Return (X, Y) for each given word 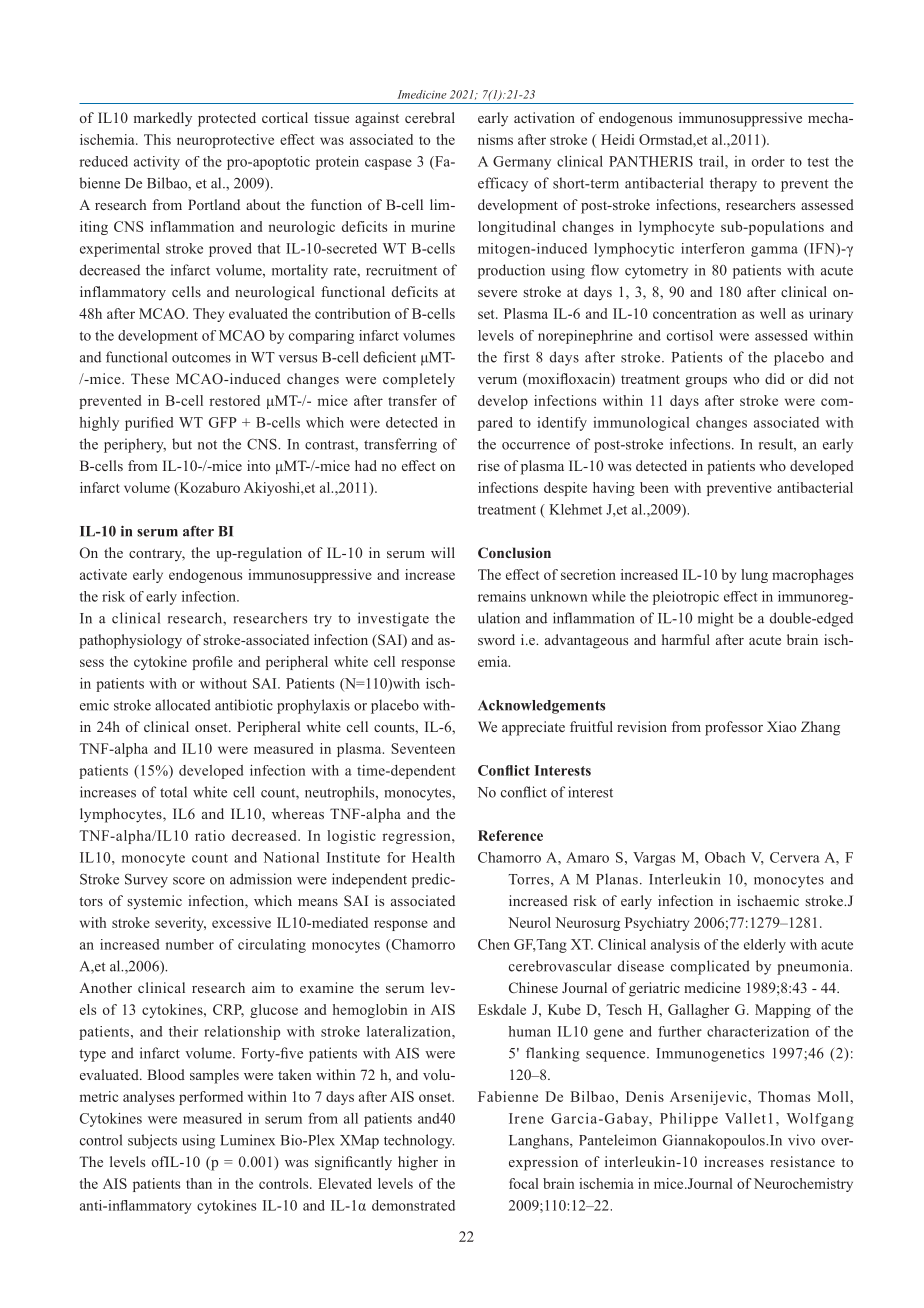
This (157, 139)
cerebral (430, 117)
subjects (152, 1141)
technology (419, 1141)
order (768, 161)
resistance (802, 1161)
